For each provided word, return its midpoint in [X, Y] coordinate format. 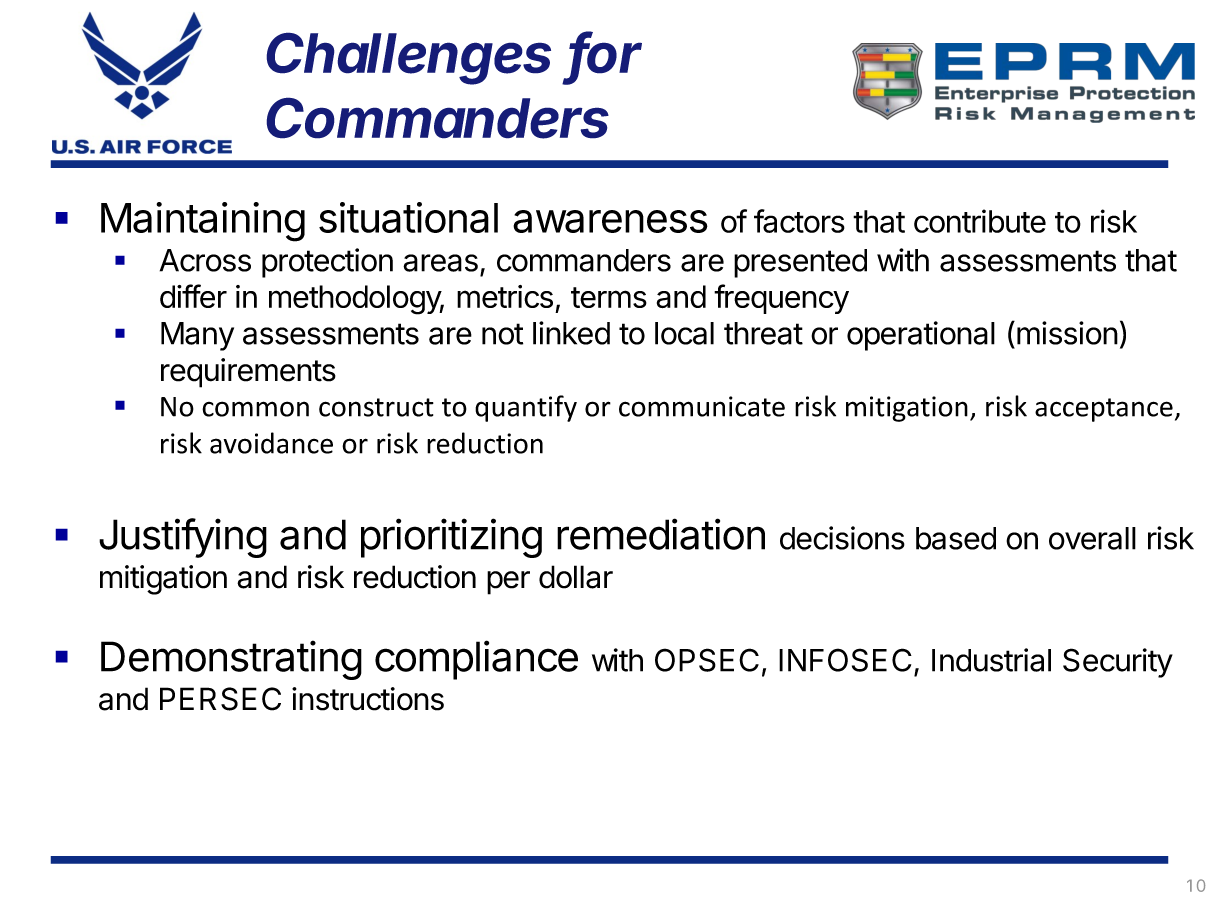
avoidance [271, 443]
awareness [610, 221]
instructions [368, 699]
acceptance [1104, 410]
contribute [980, 221]
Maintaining [203, 222]
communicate [702, 406]
